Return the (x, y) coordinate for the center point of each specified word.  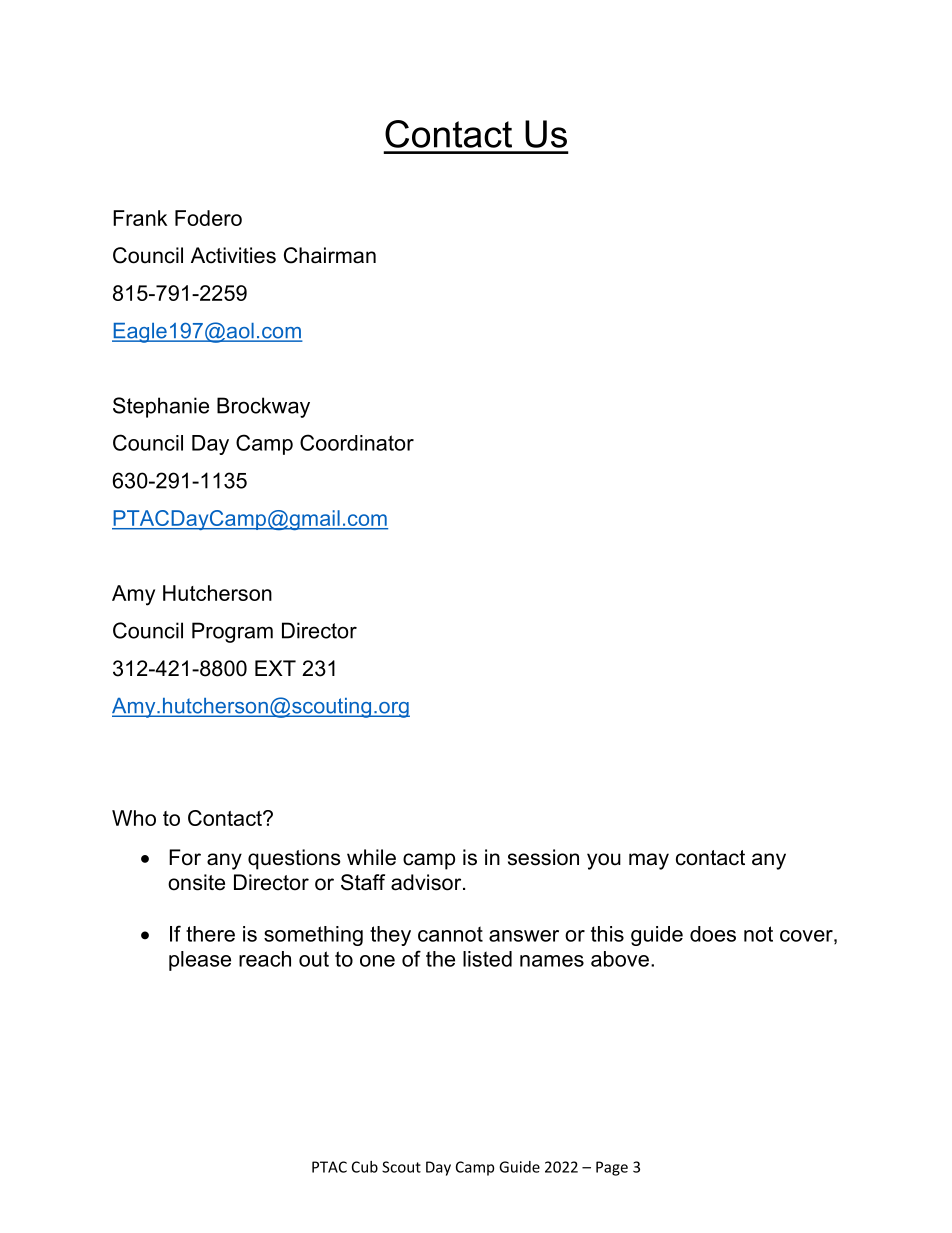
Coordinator (357, 442)
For (185, 857)
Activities (233, 255)
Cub (365, 1167)
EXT (275, 668)
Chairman (330, 255)
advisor (427, 882)
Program (232, 632)
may (649, 861)
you (604, 861)
